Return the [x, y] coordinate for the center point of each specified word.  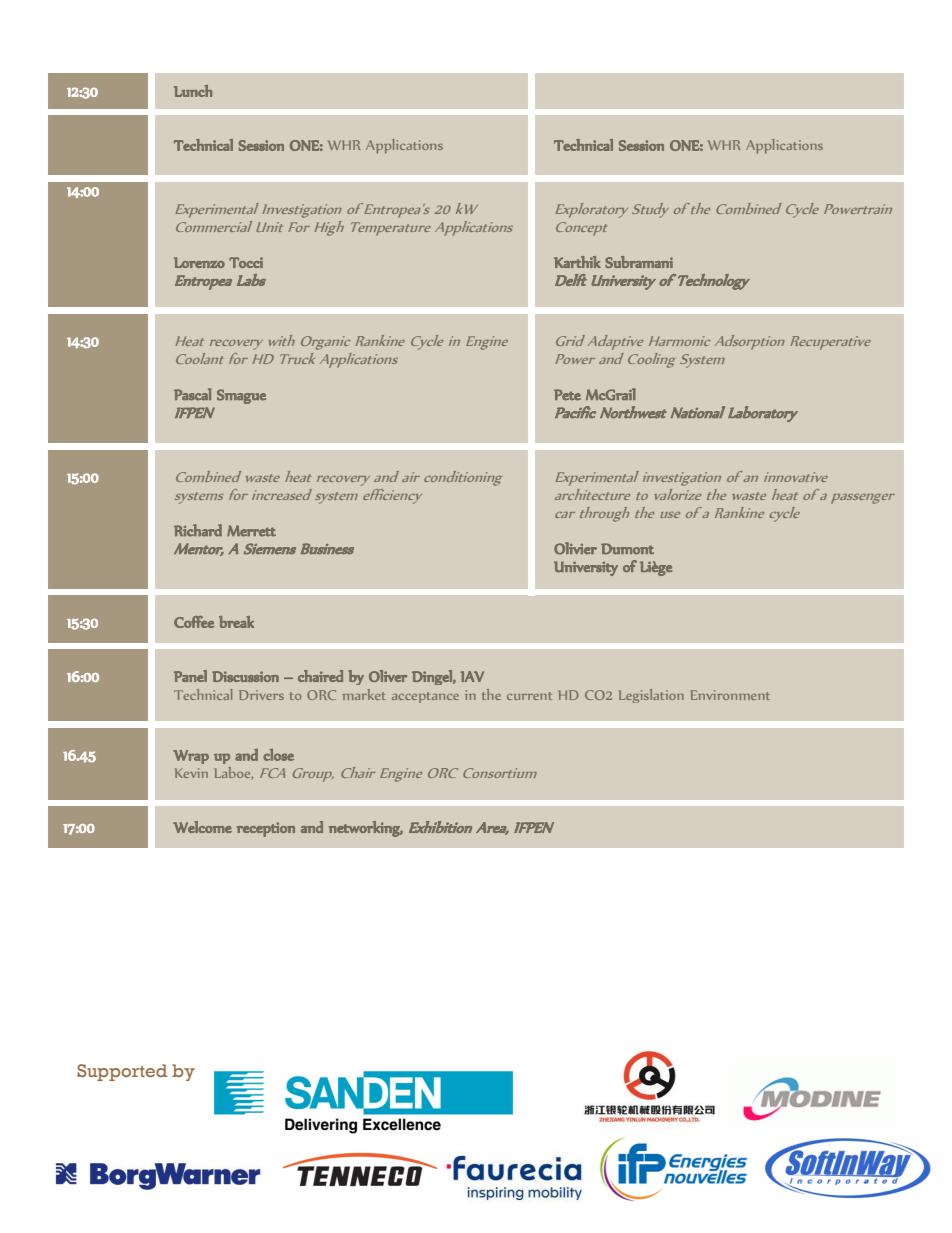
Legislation [651, 696]
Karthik [577, 262]
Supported [122, 1072]
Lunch [193, 91]
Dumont [627, 548]
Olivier [575, 548]
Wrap [191, 757]
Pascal [192, 394]
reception [266, 829]
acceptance [425, 697]
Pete [567, 395]
